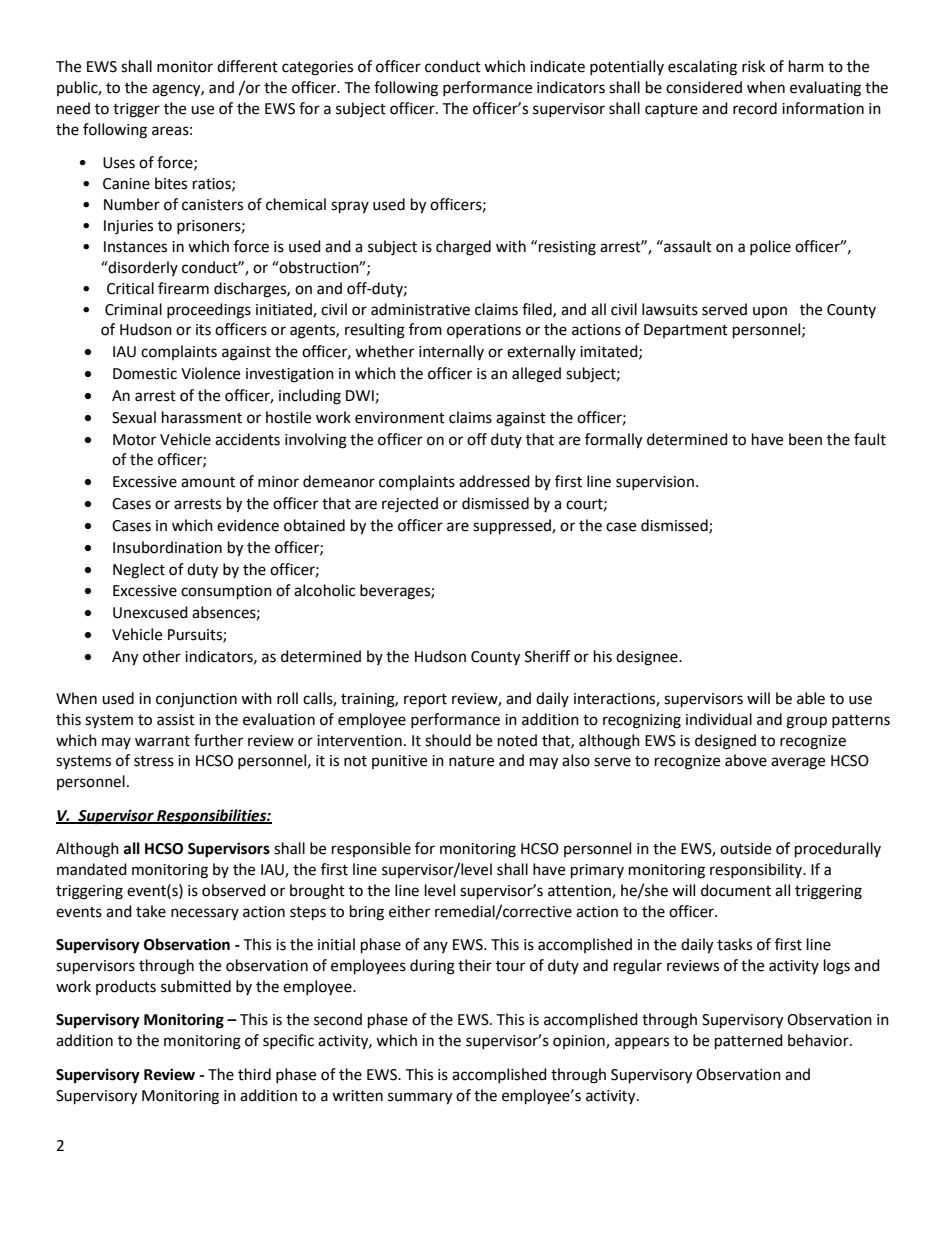 This screenshot has height=1233, width=952. What do you see at coordinates (755, 108) in the screenshot?
I see `record` at bounding box center [755, 108].
